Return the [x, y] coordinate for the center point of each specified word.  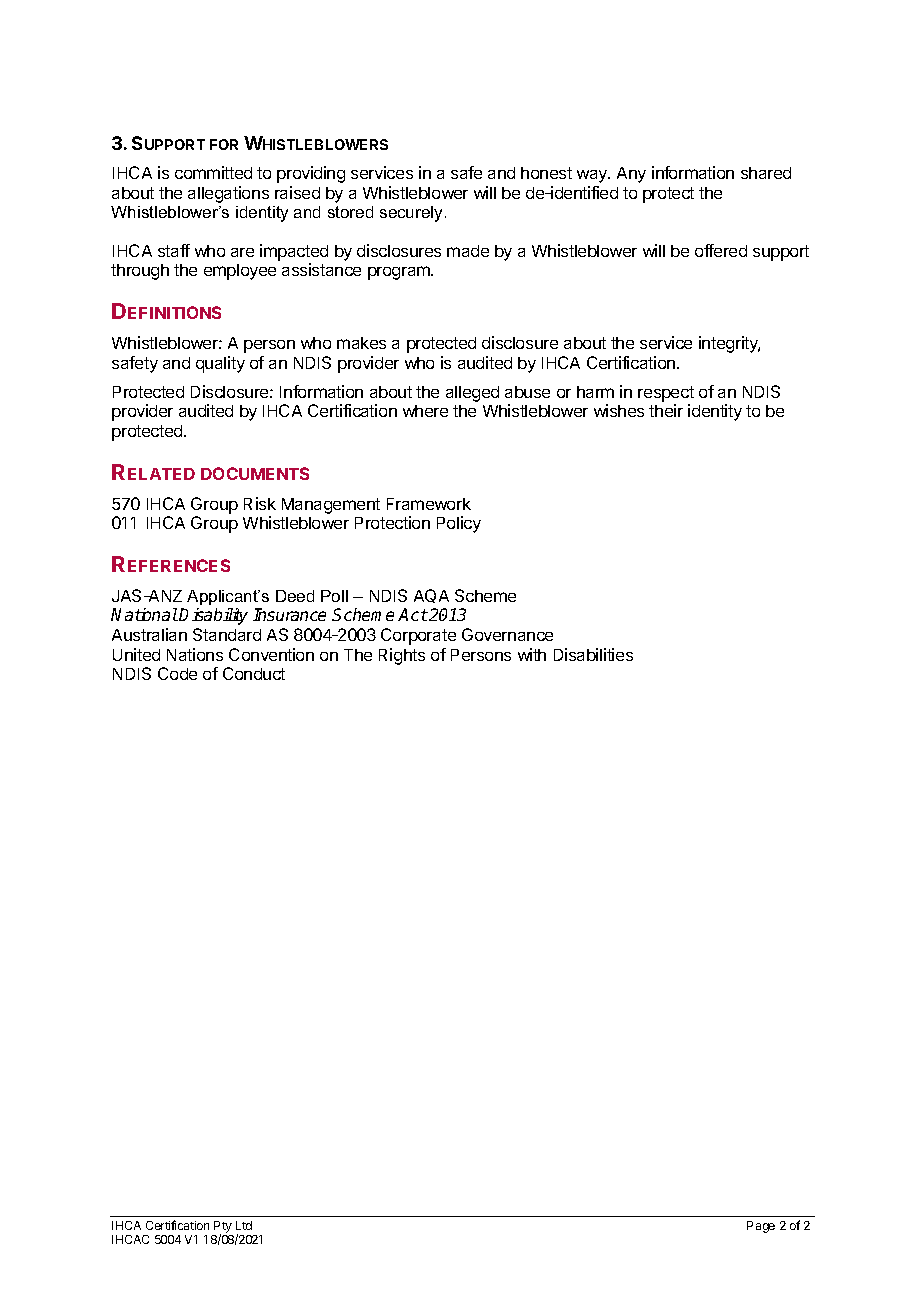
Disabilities [593, 654]
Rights [402, 656]
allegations [228, 194]
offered [721, 250]
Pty [223, 1228]
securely [411, 214]
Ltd [244, 1225]
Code [177, 673]
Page [761, 1227]
